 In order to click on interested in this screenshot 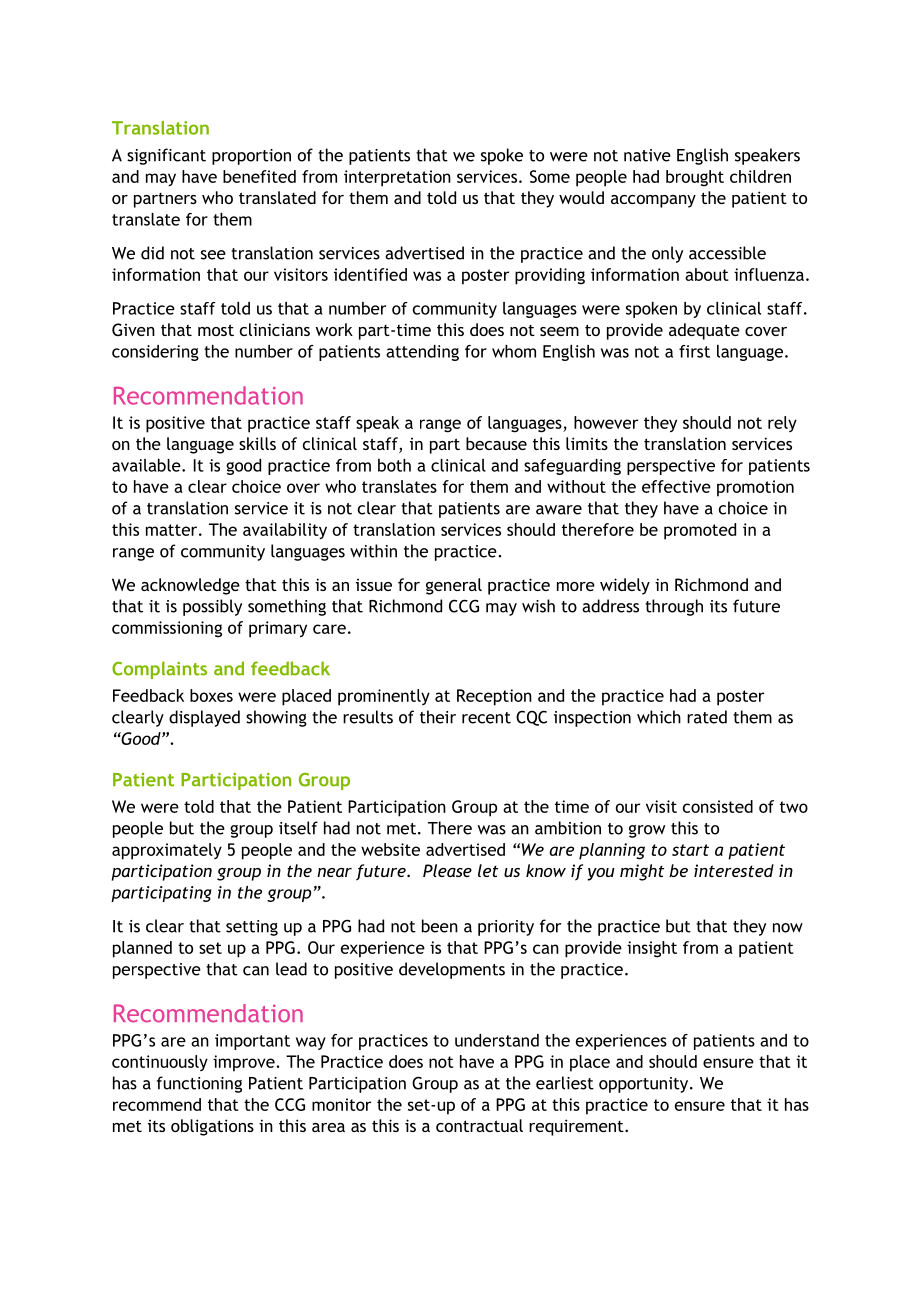, I will do `click(734, 870)`.
